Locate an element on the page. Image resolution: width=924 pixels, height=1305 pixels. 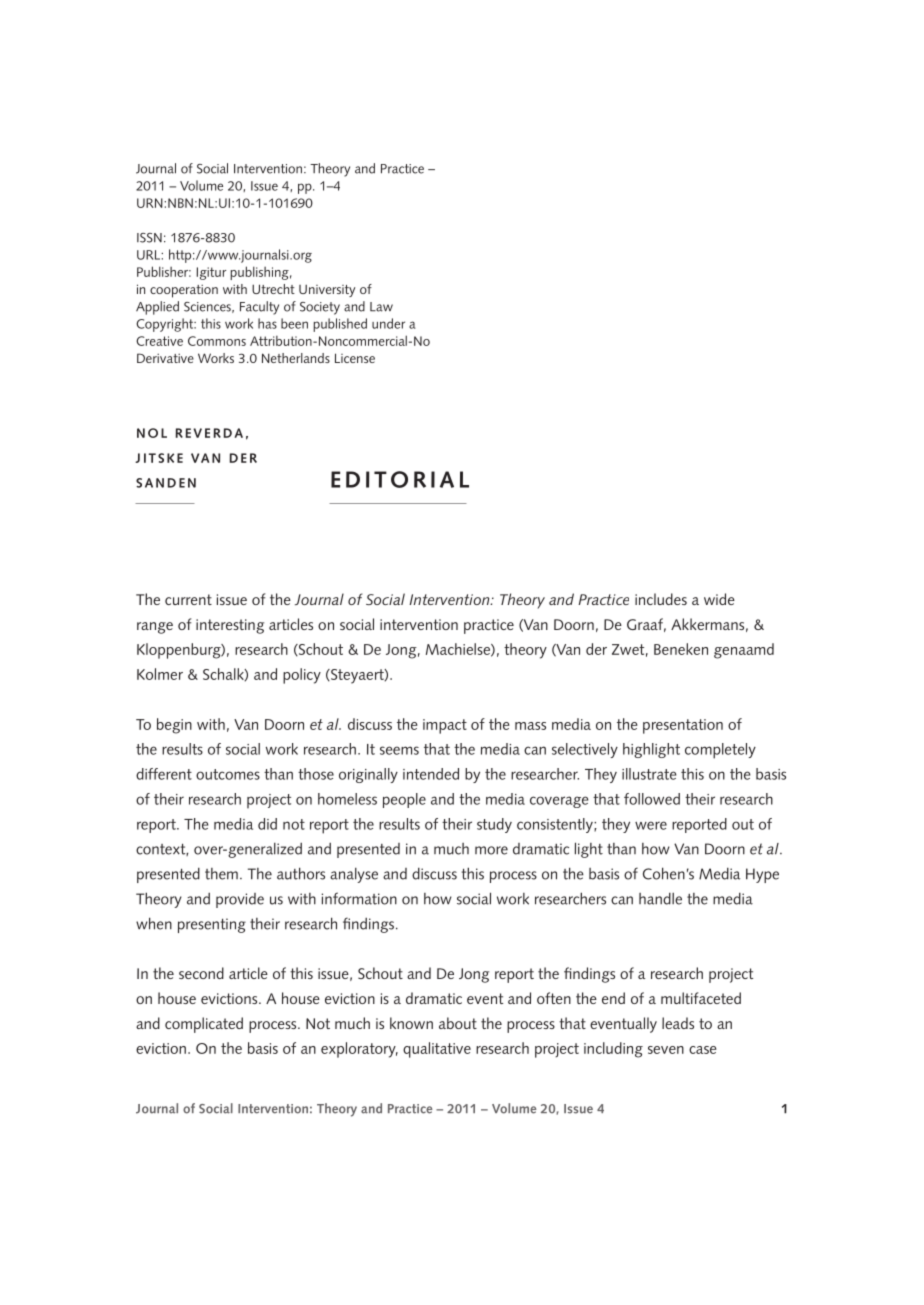
complicated is located at coordinates (204, 1025).
